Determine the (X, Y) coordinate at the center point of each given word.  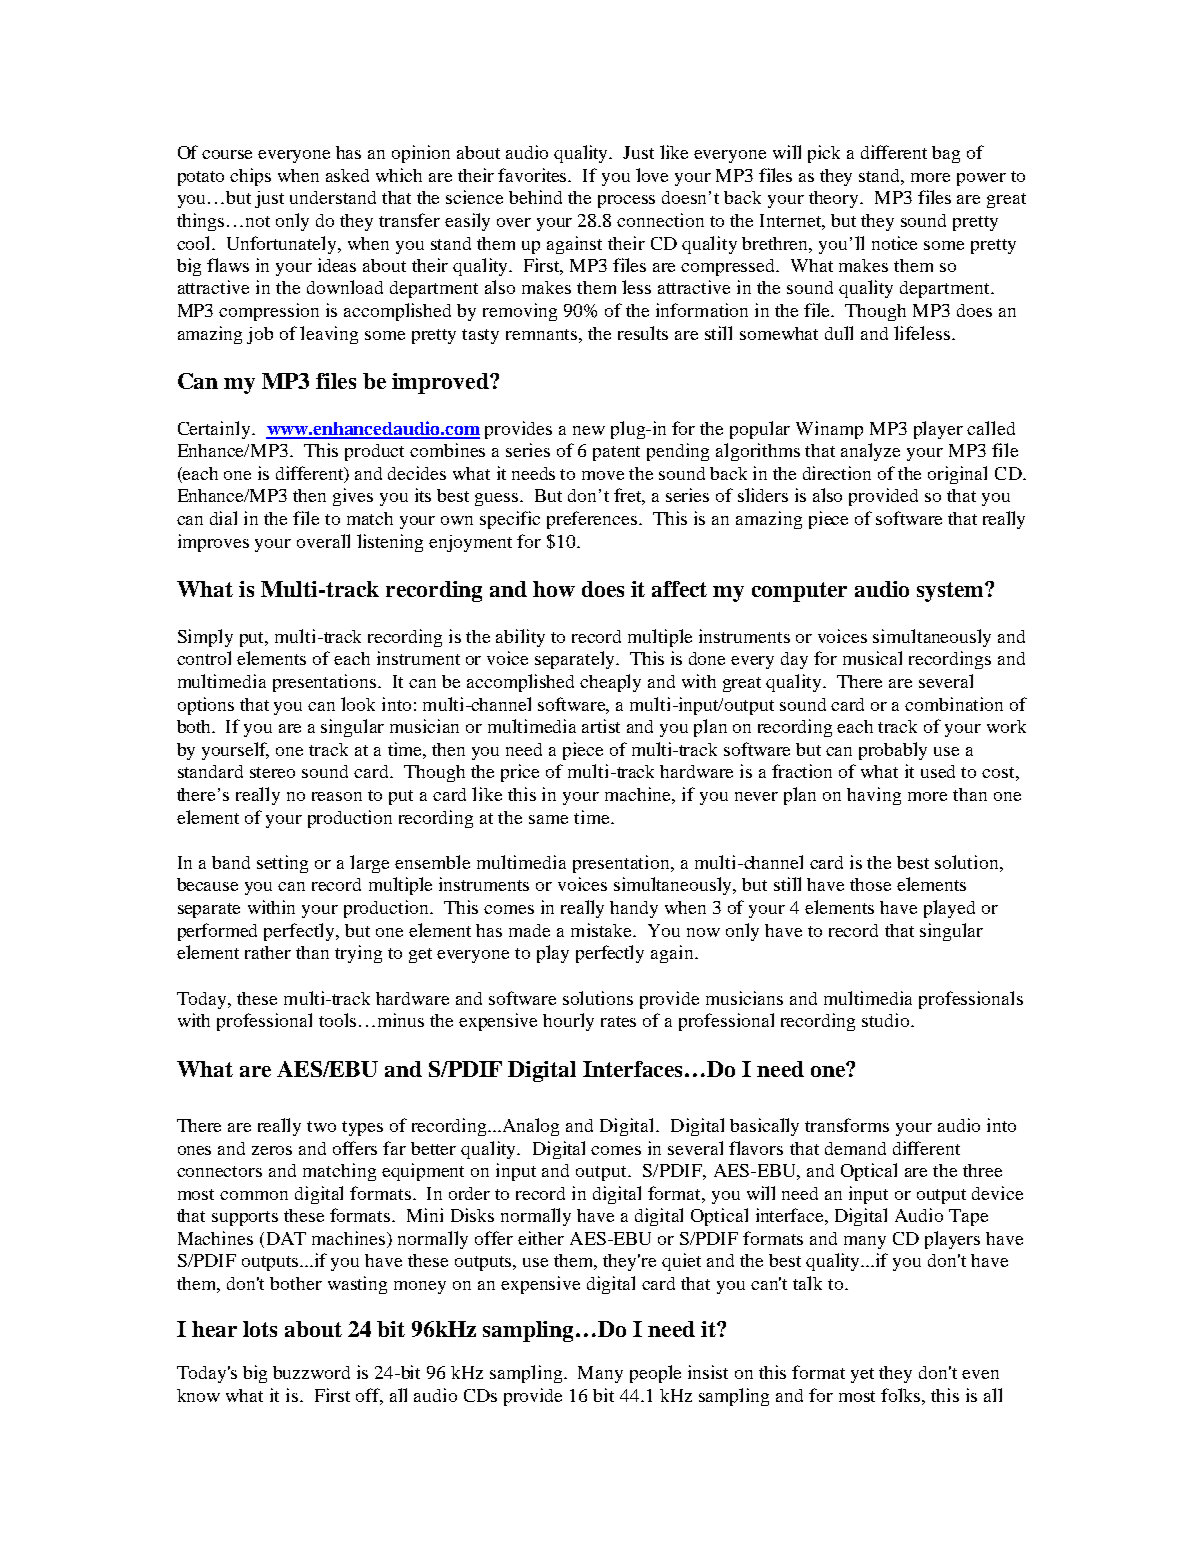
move (603, 475)
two (321, 1126)
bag (946, 154)
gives (353, 497)
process (626, 201)
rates (618, 1021)
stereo (272, 772)
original (957, 475)
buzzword (311, 1372)
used (938, 771)
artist (601, 726)
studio (887, 1020)
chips (250, 177)
